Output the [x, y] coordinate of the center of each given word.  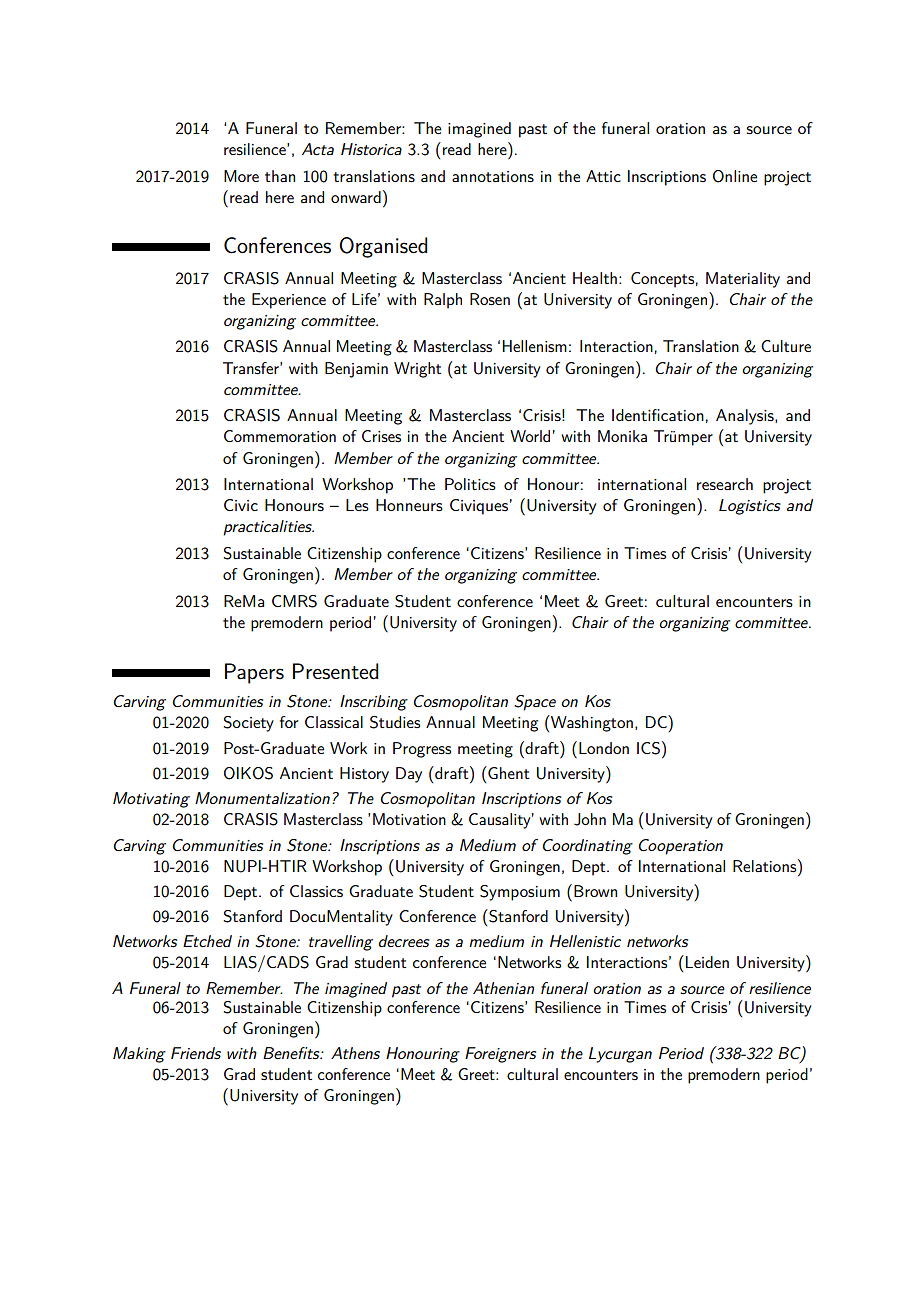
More [241, 176]
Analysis [746, 417]
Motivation [409, 819]
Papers [254, 673]
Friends [196, 1053]
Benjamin [356, 370]
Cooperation [680, 847]
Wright [417, 370]
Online [735, 176]
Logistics [750, 507]
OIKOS [248, 773]
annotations [493, 176]
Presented [336, 671]
